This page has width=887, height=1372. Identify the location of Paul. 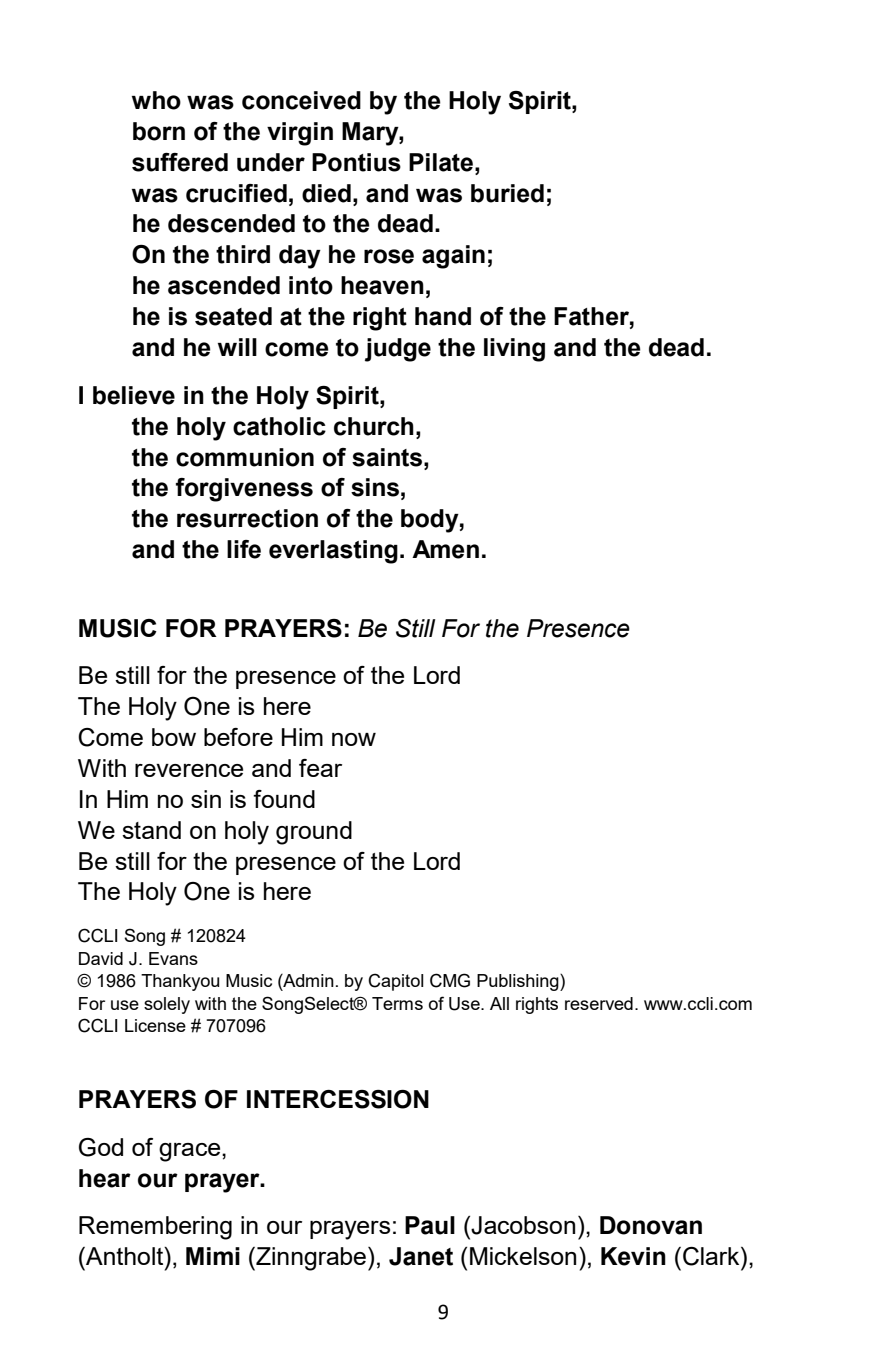
(430, 1225).
